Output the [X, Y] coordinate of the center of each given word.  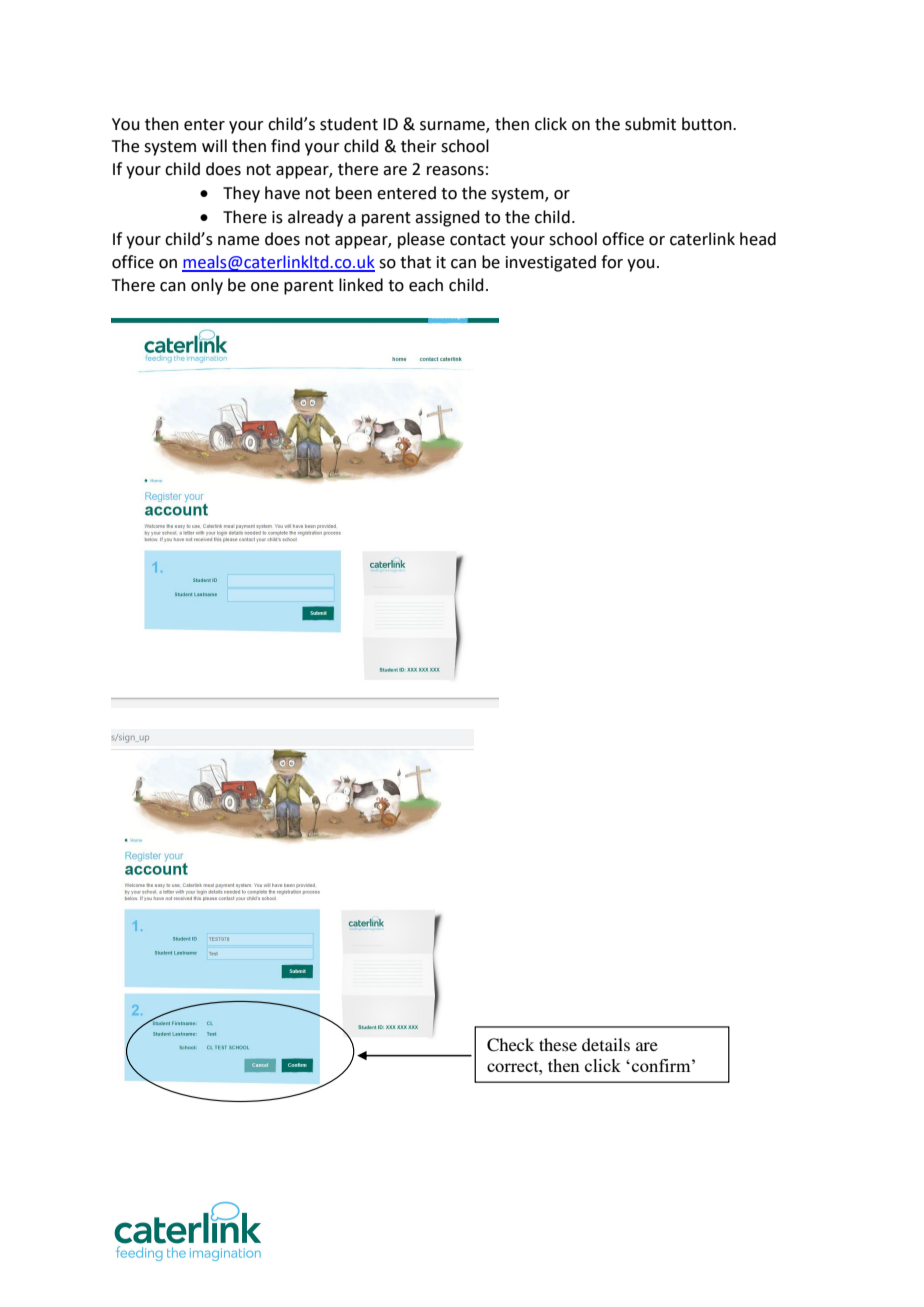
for [612, 262]
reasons [455, 171]
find [285, 146]
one [265, 287]
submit [650, 124]
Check [510, 1045]
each [426, 285]
